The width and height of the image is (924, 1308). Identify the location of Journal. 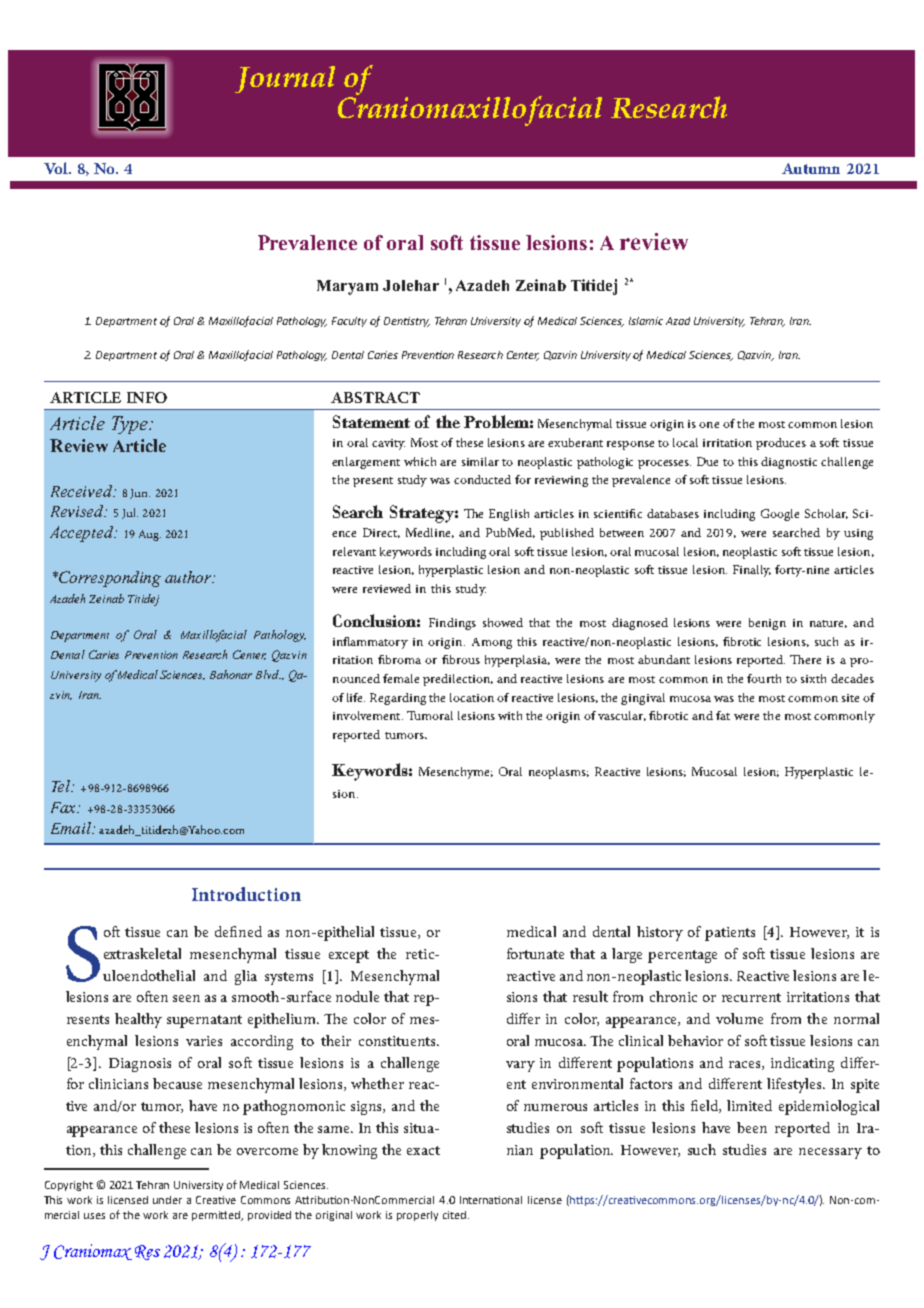
(285, 79).
